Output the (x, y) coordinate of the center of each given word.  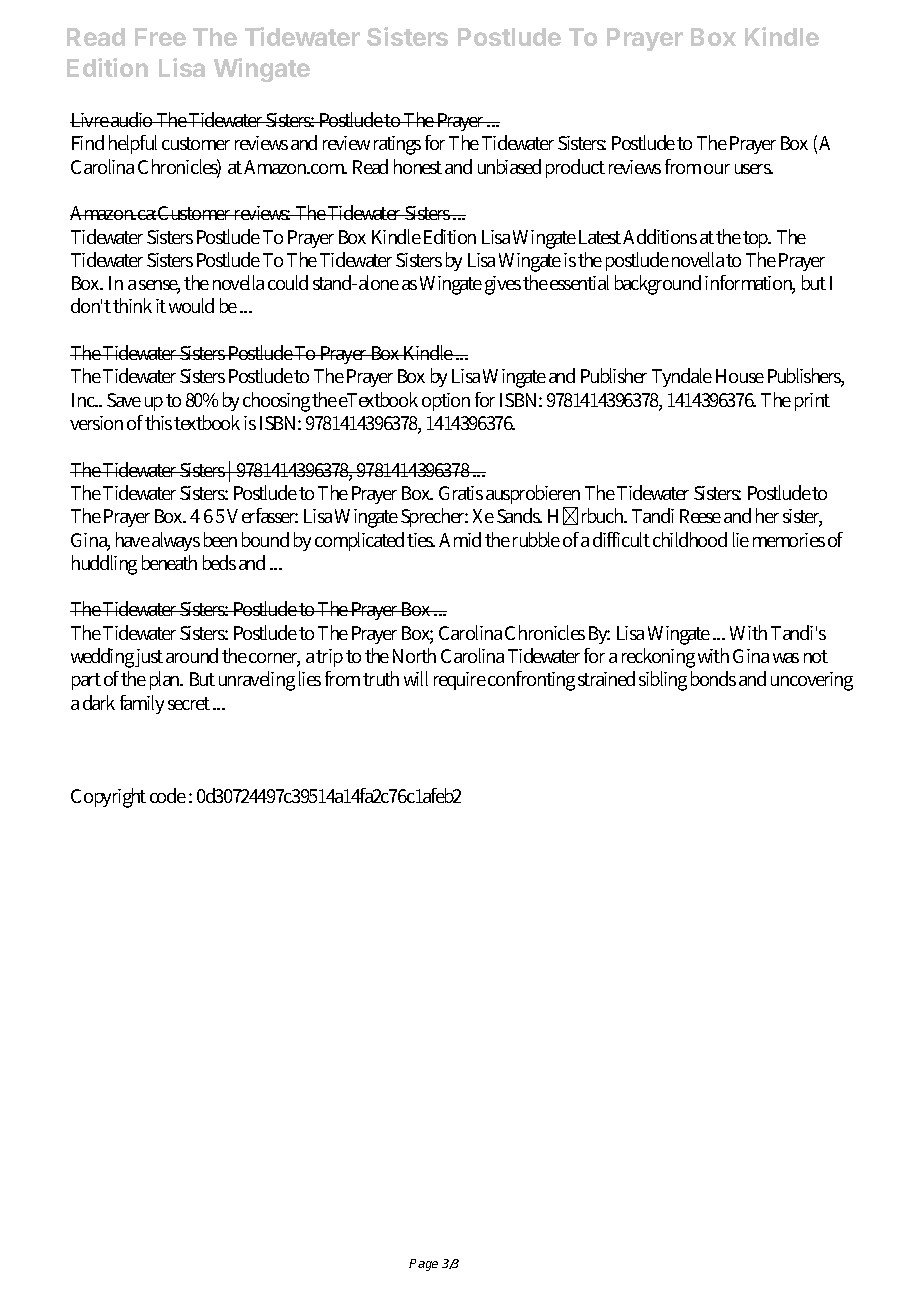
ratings (397, 145)
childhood (690, 539)
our (717, 169)
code (168, 795)
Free (160, 37)
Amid (460, 539)
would (191, 305)
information (750, 284)
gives (503, 285)
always (176, 541)
